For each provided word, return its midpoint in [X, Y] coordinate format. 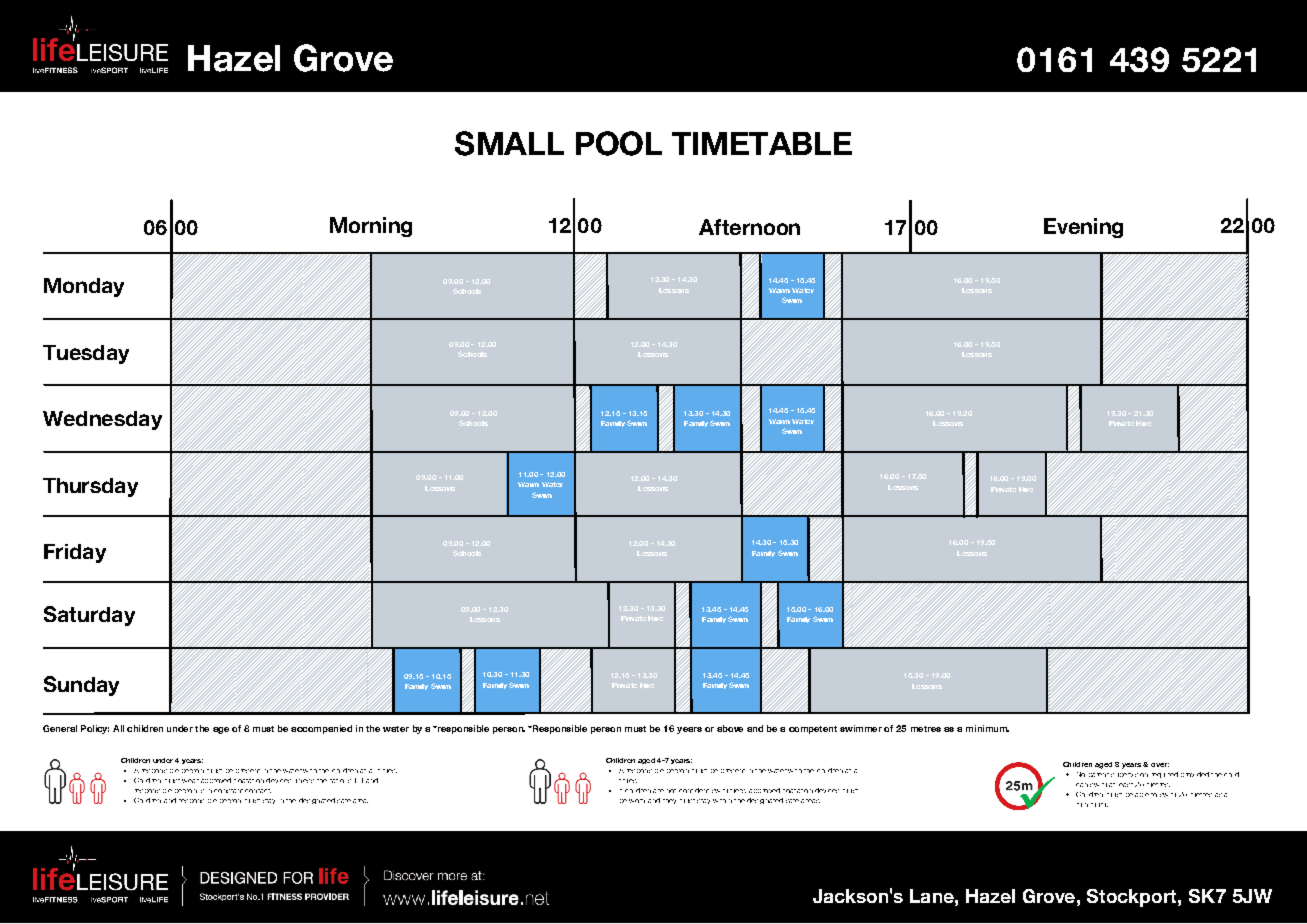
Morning [371, 227]
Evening [1083, 228]
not [671, 791]
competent [813, 730]
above [730, 728]
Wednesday [102, 420]
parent [1099, 775]
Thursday [90, 487]
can [1082, 785]
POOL [619, 143]
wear [190, 781]
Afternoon [749, 227]
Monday [84, 287]
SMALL [509, 143]
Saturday [89, 616]
